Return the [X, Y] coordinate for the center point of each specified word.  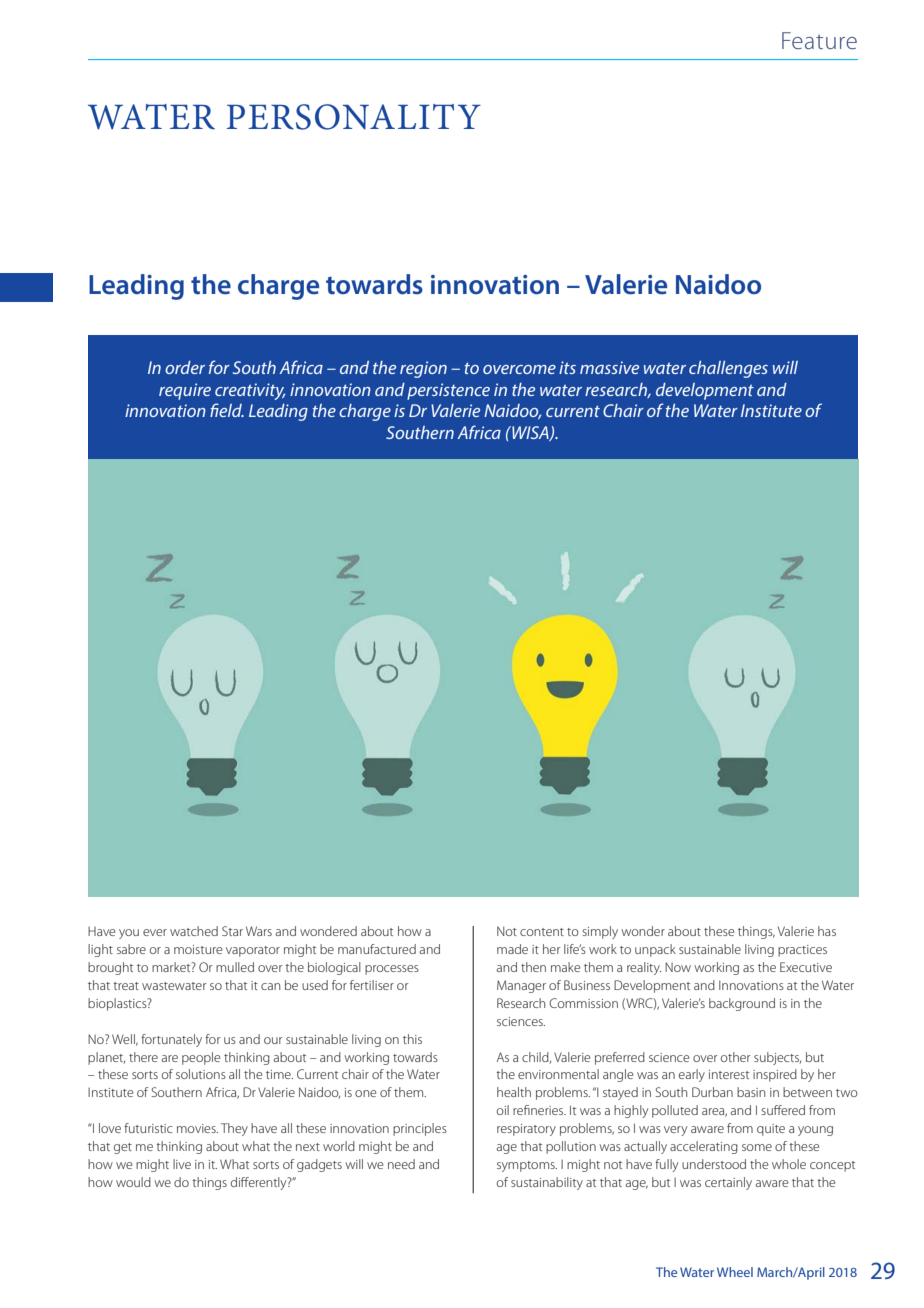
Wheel [735, 1272]
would [133, 1182]
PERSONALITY [354, 117]
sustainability [547, 1183]
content [542, 932]
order [185, 367]
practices [802, 951]
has [827, 931]
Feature [819, 40]
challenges [728, 369]
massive [609, 367]
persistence [448, 391]
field [227, 410]
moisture [198, 949]
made [512, 949]
